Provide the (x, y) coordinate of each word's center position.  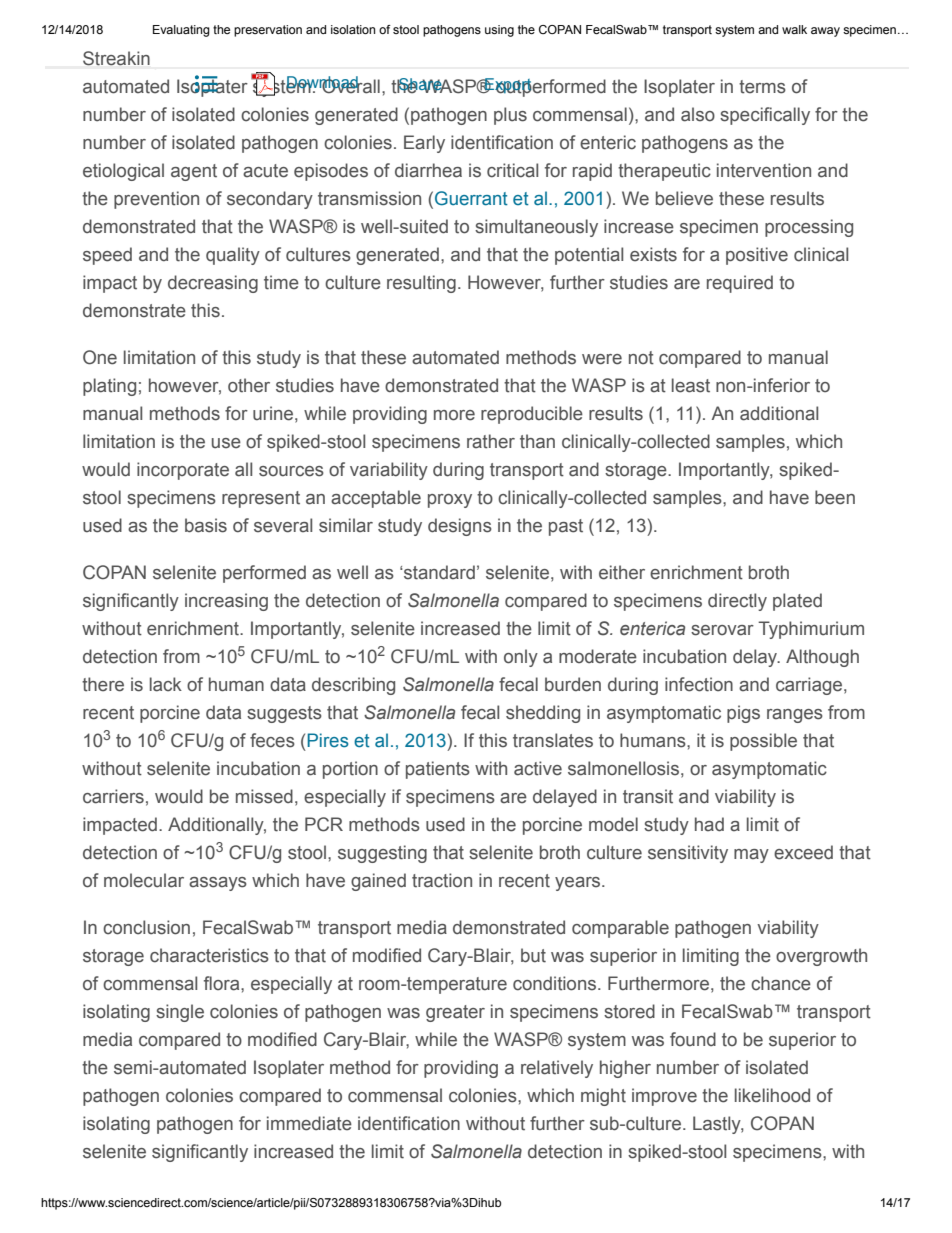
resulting (421, 284)
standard (438, 572)
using (499, 31)
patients (438, 770)
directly (737, 602)
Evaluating (181, 31)
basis (206, 525)
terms (762, 87)
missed (264, 796)
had (709, 824)
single (180, 1013)
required (740, 284)
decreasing (213, 284)
